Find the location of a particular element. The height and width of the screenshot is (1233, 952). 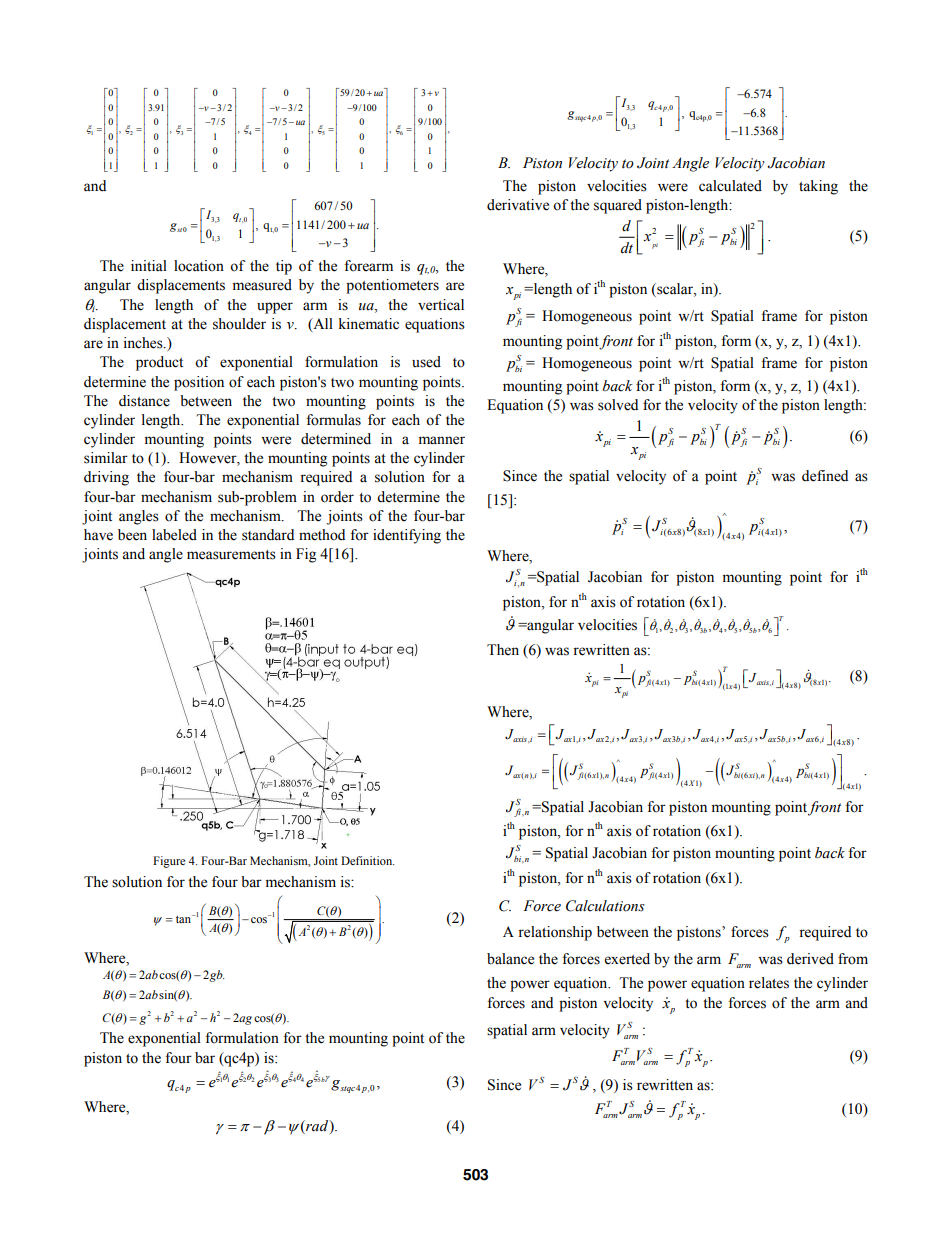

derivative is located at coordinates (518, 205).
